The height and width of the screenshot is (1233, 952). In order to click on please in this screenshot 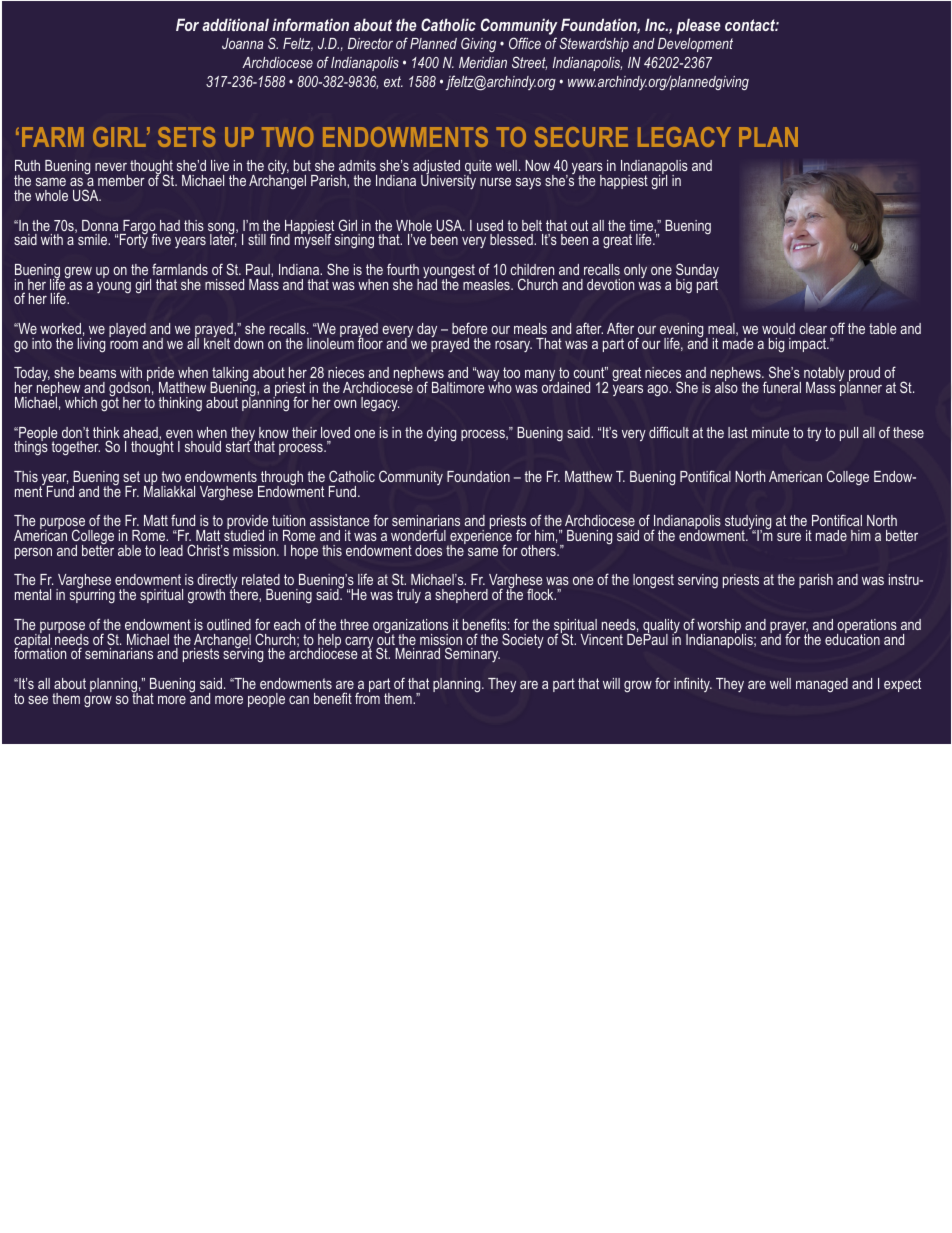, I will do `click(699, 26)`.
